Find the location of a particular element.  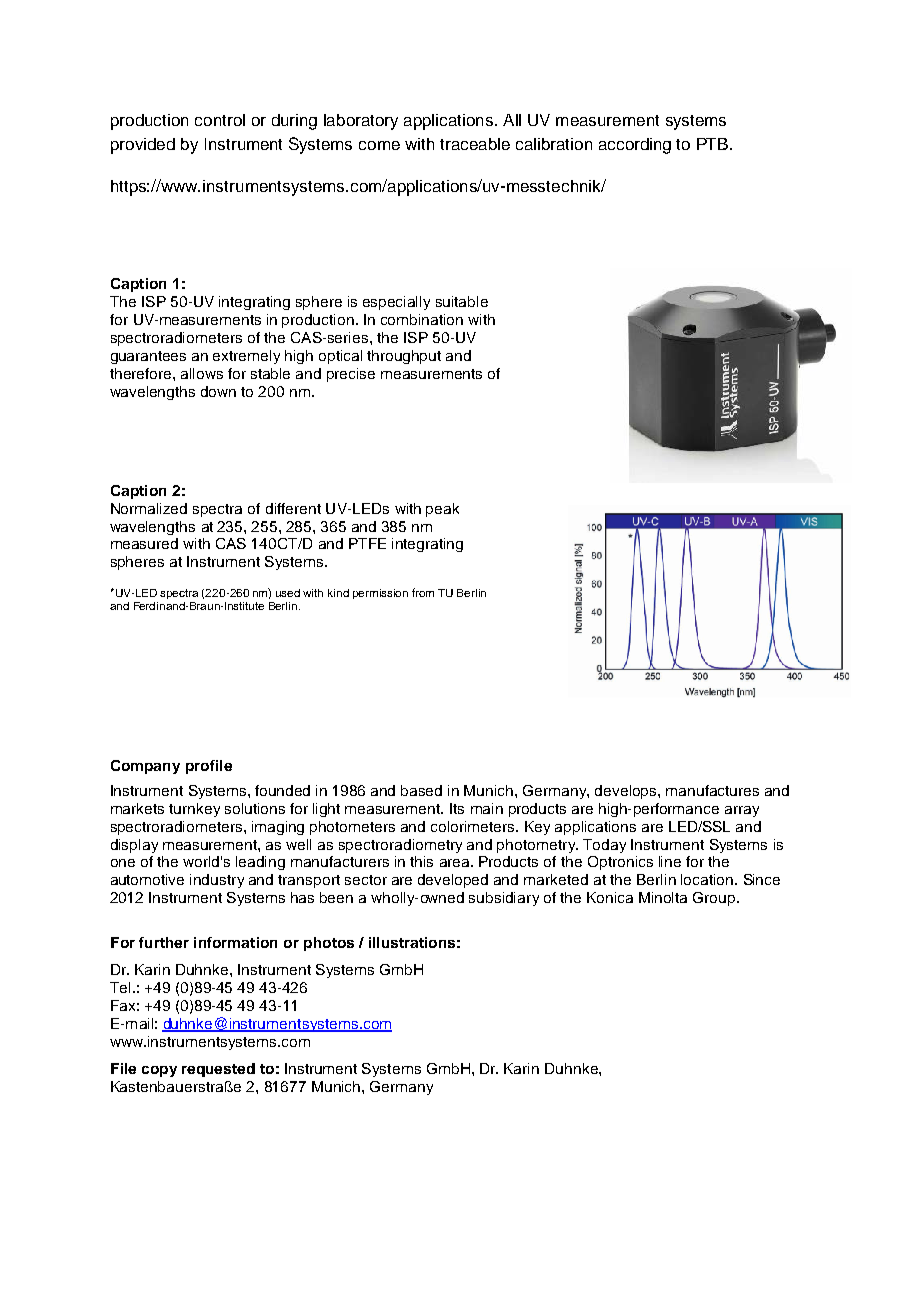

from is located at coordinates (423, 592).
